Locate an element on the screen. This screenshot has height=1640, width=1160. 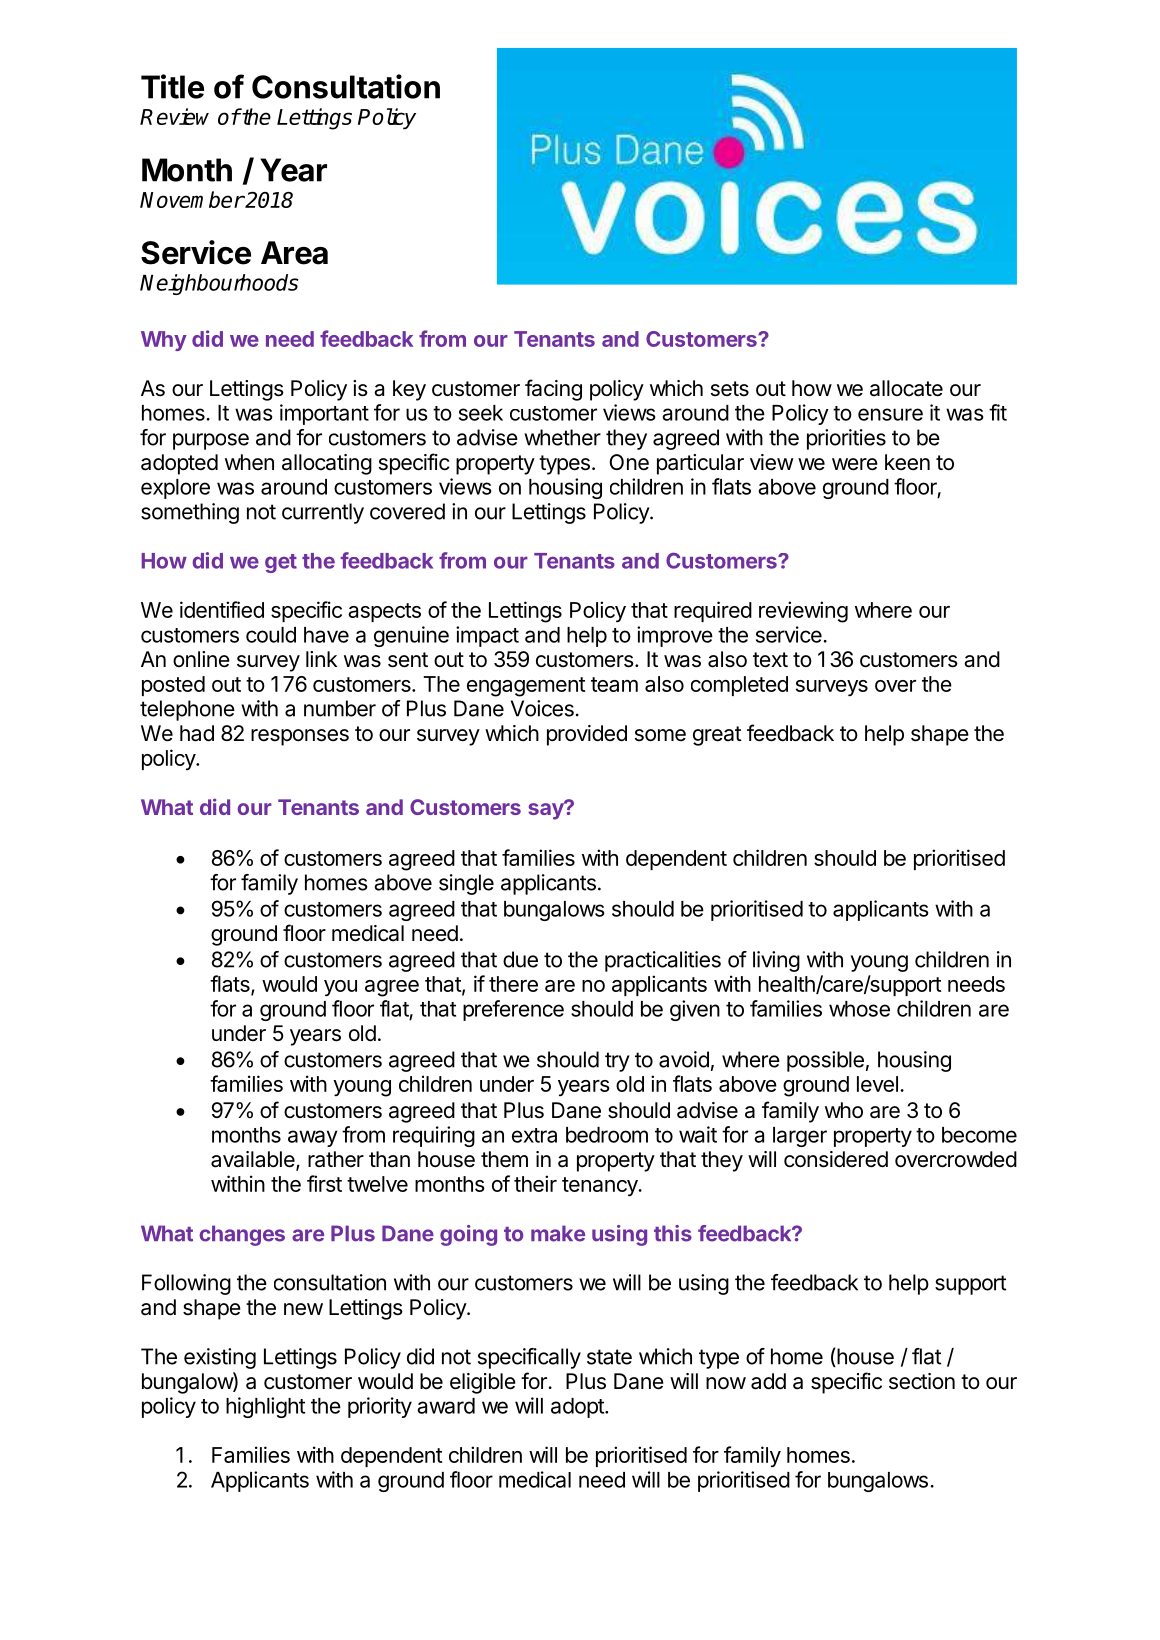
away is located at coordinates (313, 1138).
